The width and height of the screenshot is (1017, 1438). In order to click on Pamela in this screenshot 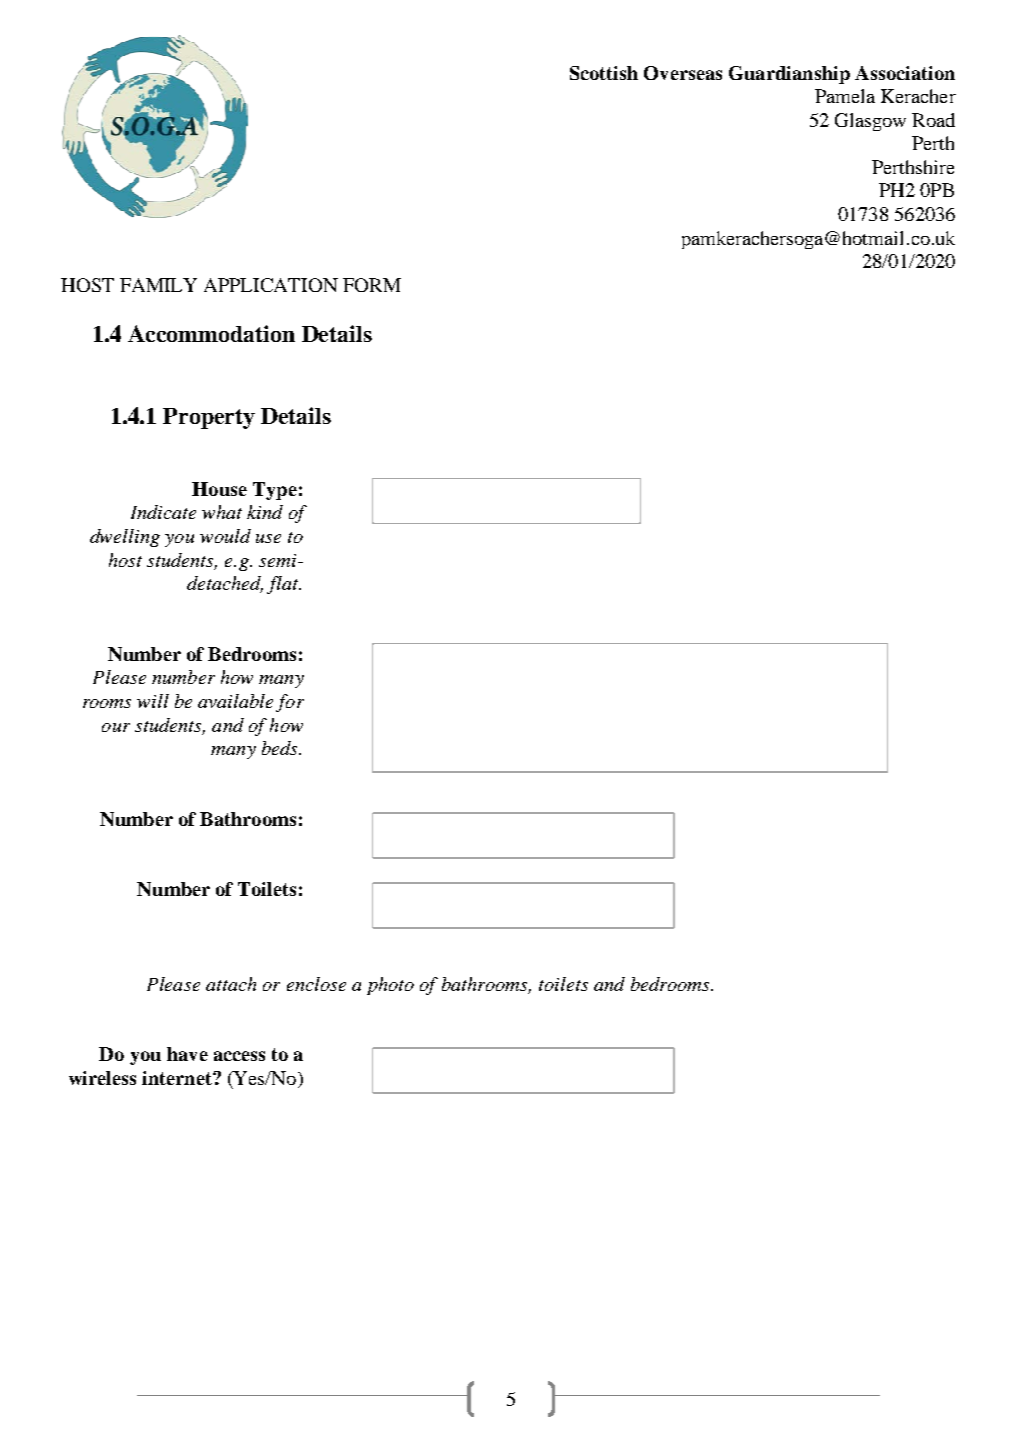, I will do `click(845, 96)`.
